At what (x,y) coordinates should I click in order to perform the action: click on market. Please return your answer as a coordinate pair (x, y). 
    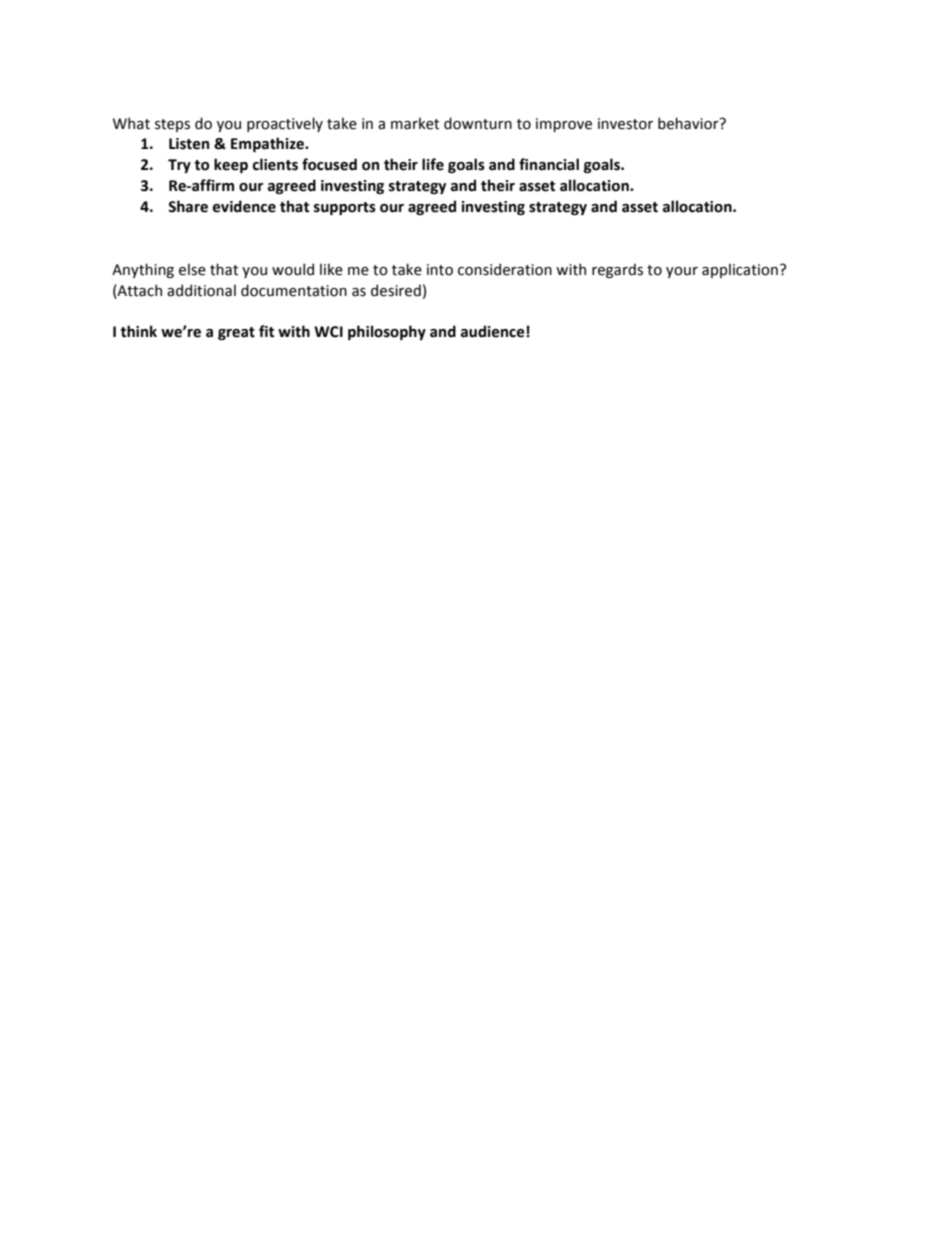
    Looking at the image, I should click on (415, 123).
